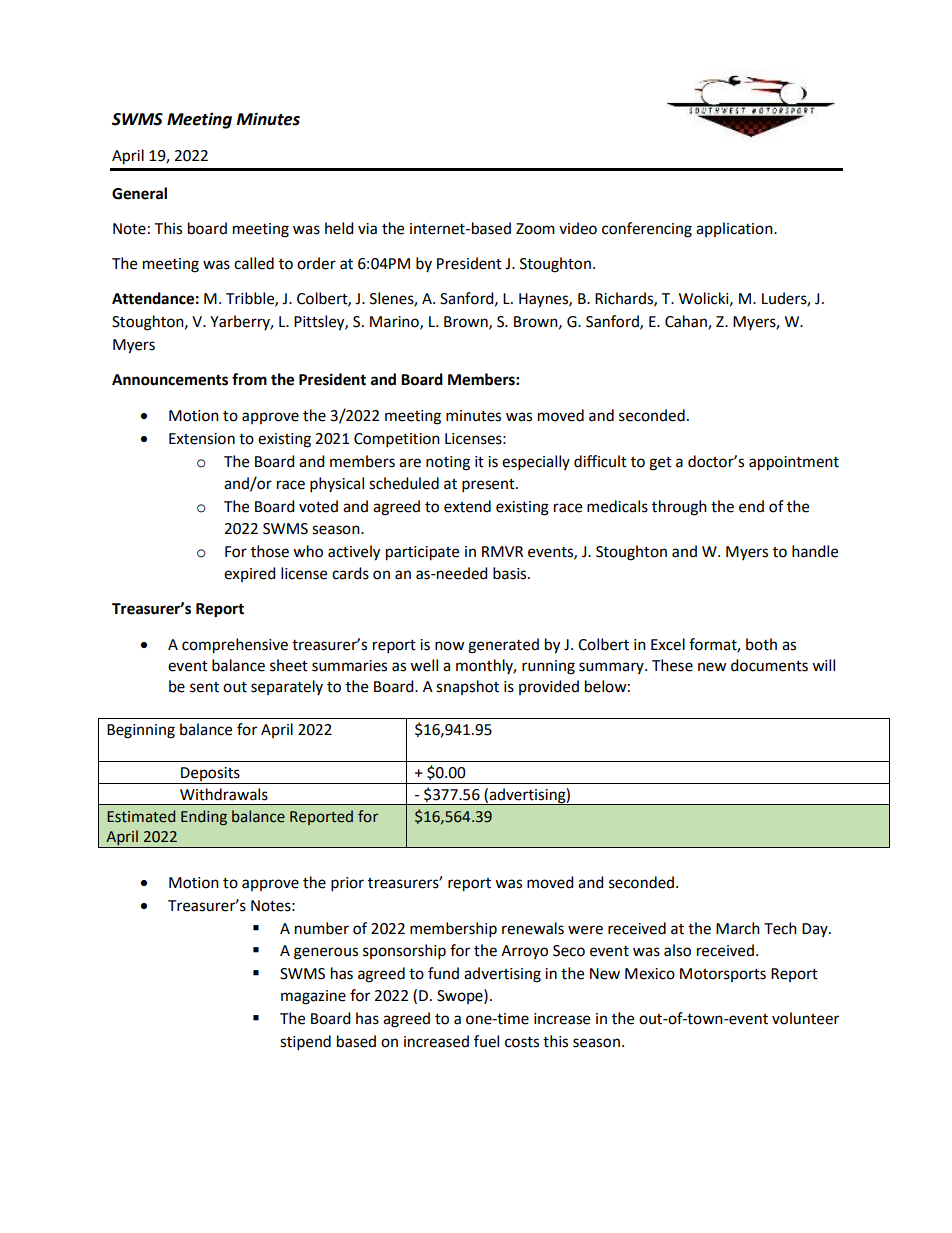 This screenshot has width=952, height=1233. I want to click on Zoom, so click(535, 229).
